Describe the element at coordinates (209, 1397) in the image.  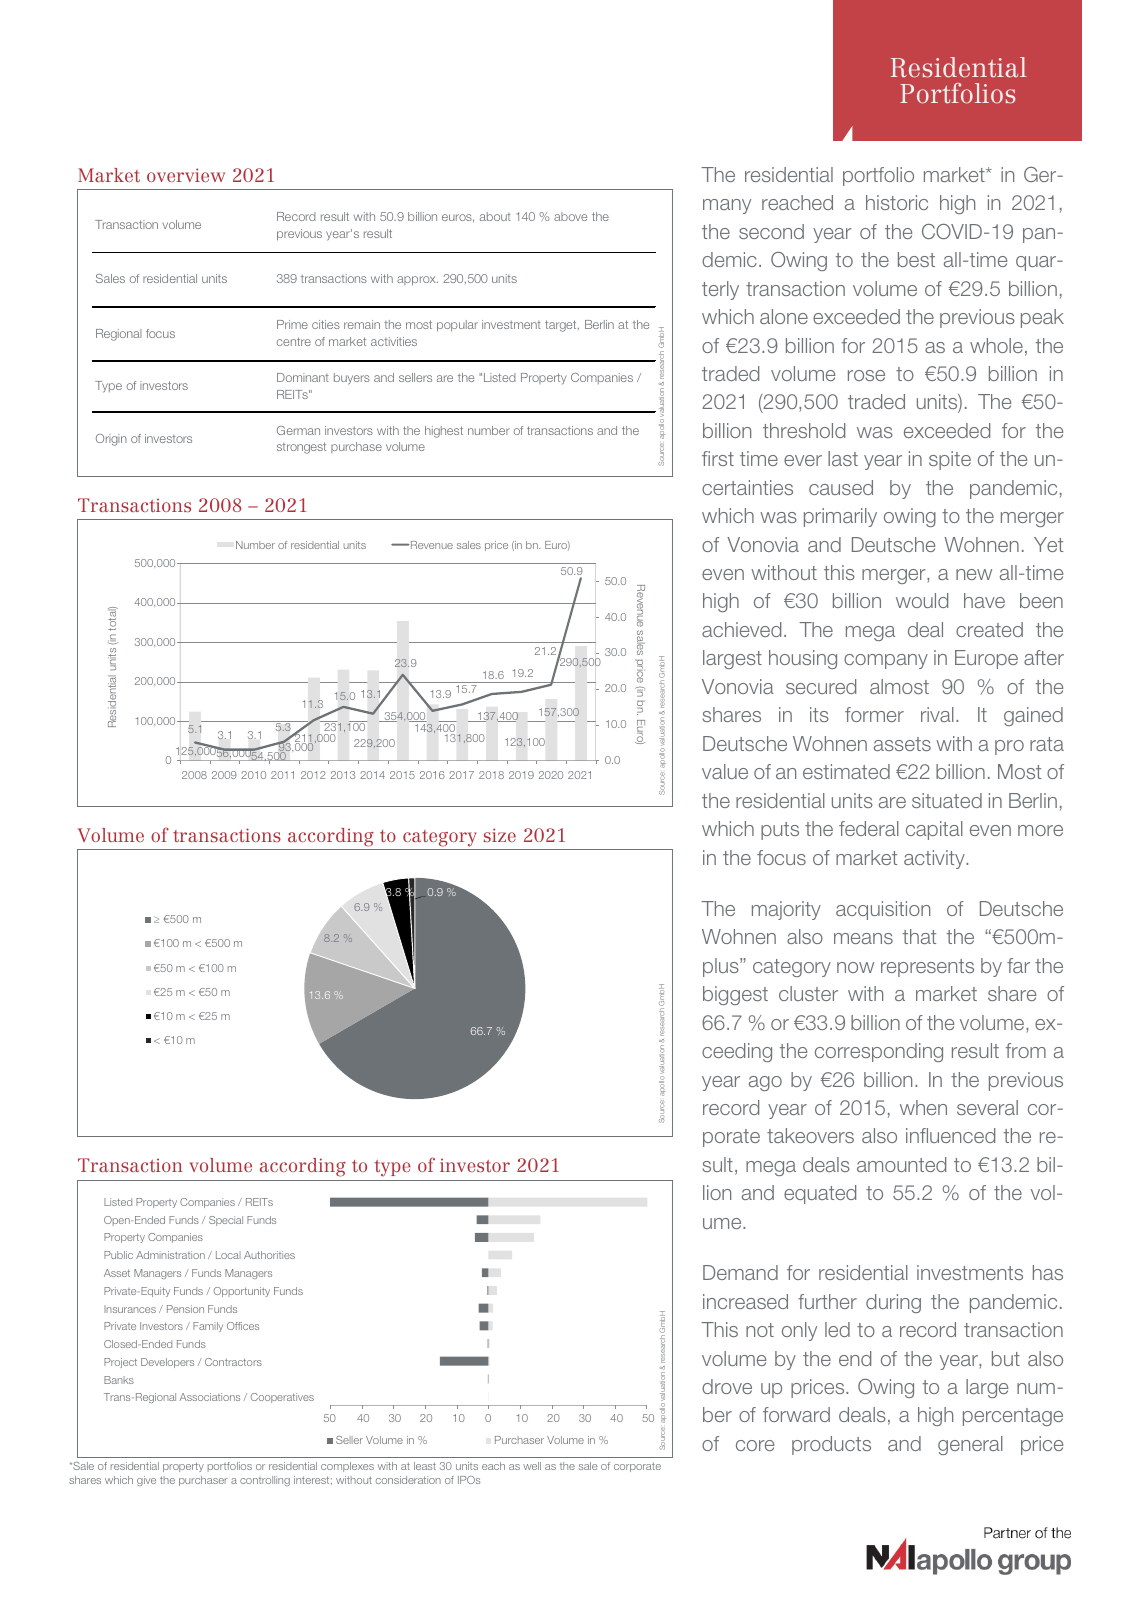
I see `Associations` at that location.
